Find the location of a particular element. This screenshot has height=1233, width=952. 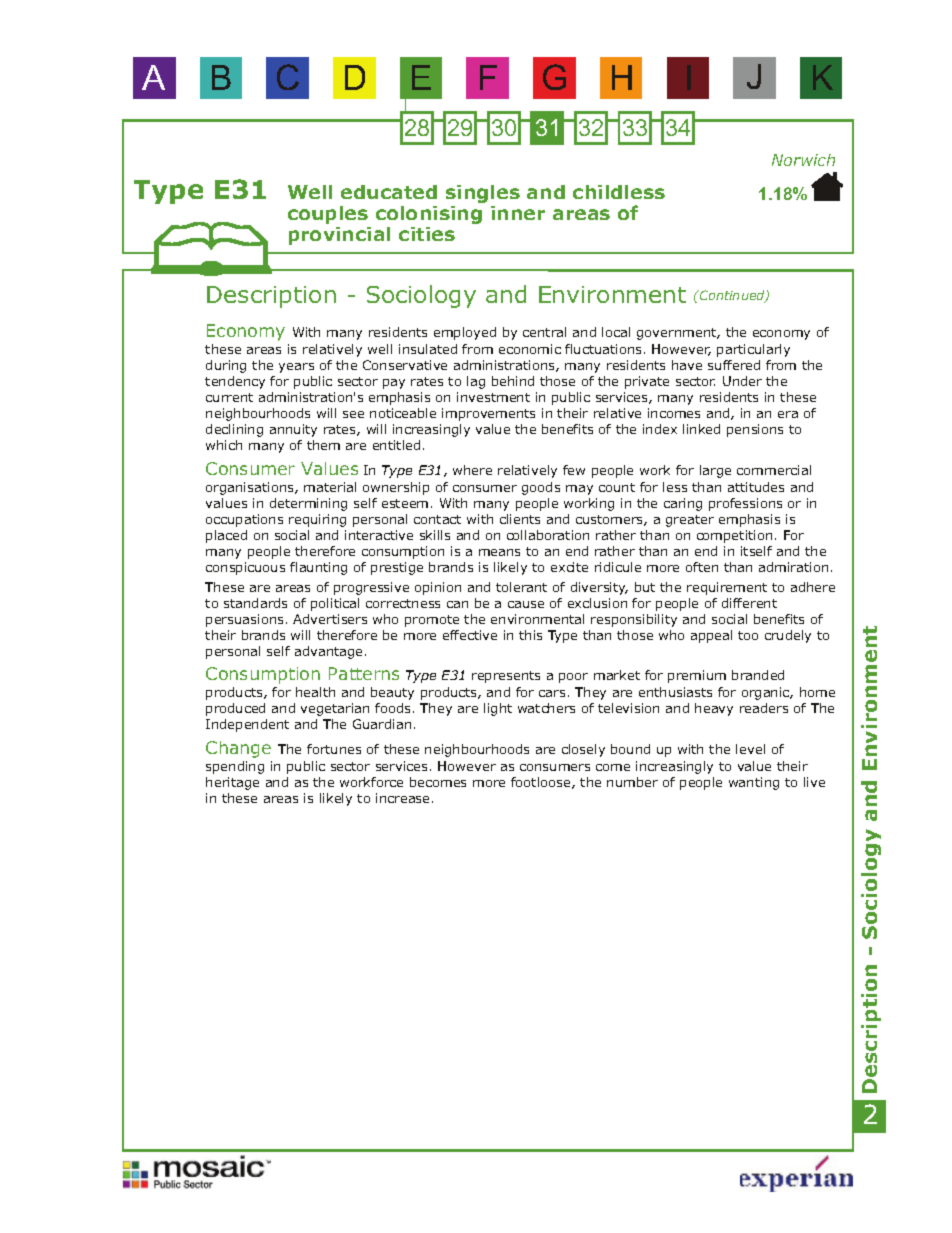

years is located at coordinates (296, 368).
